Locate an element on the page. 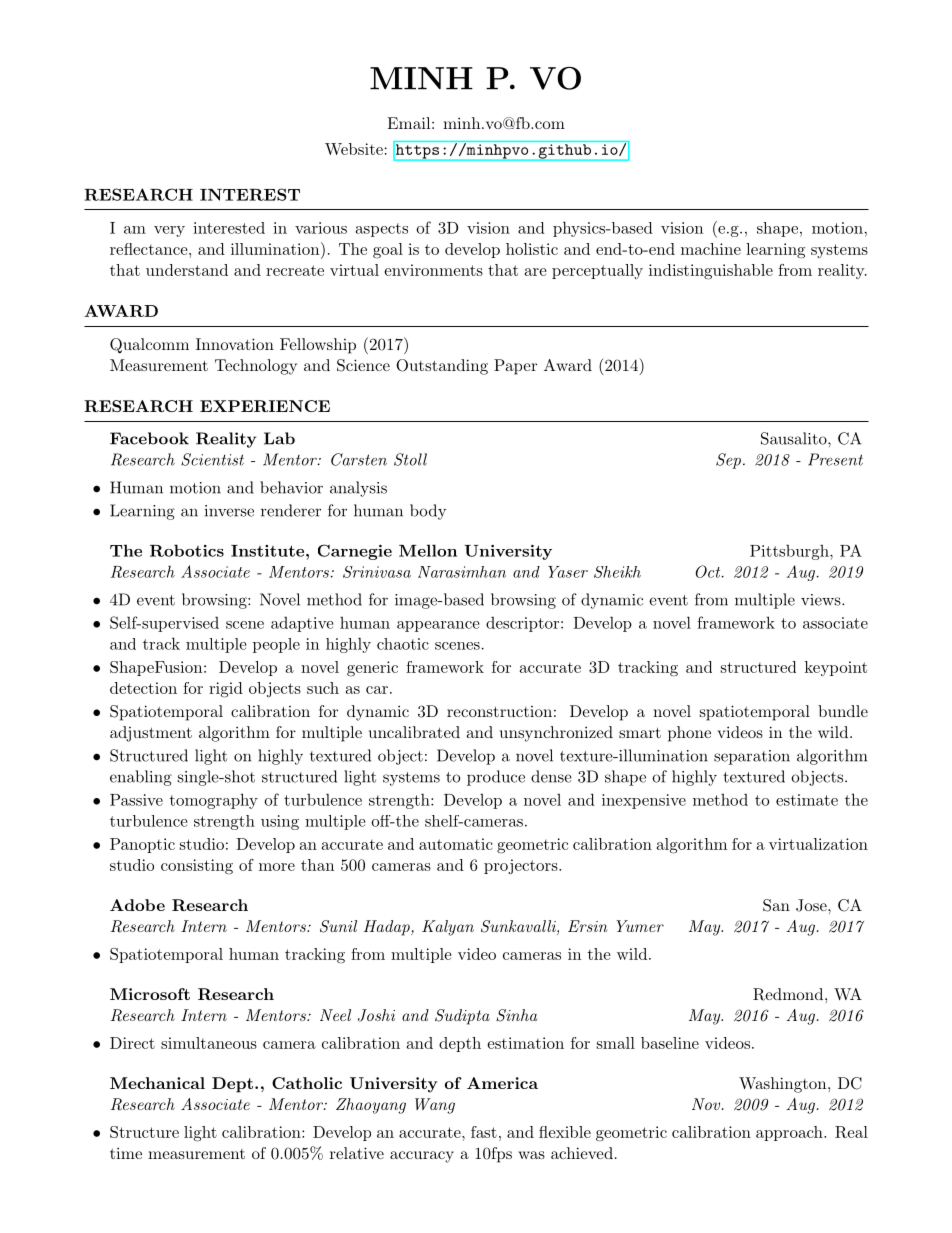  Adobe is located at coordinates (137, 905).
